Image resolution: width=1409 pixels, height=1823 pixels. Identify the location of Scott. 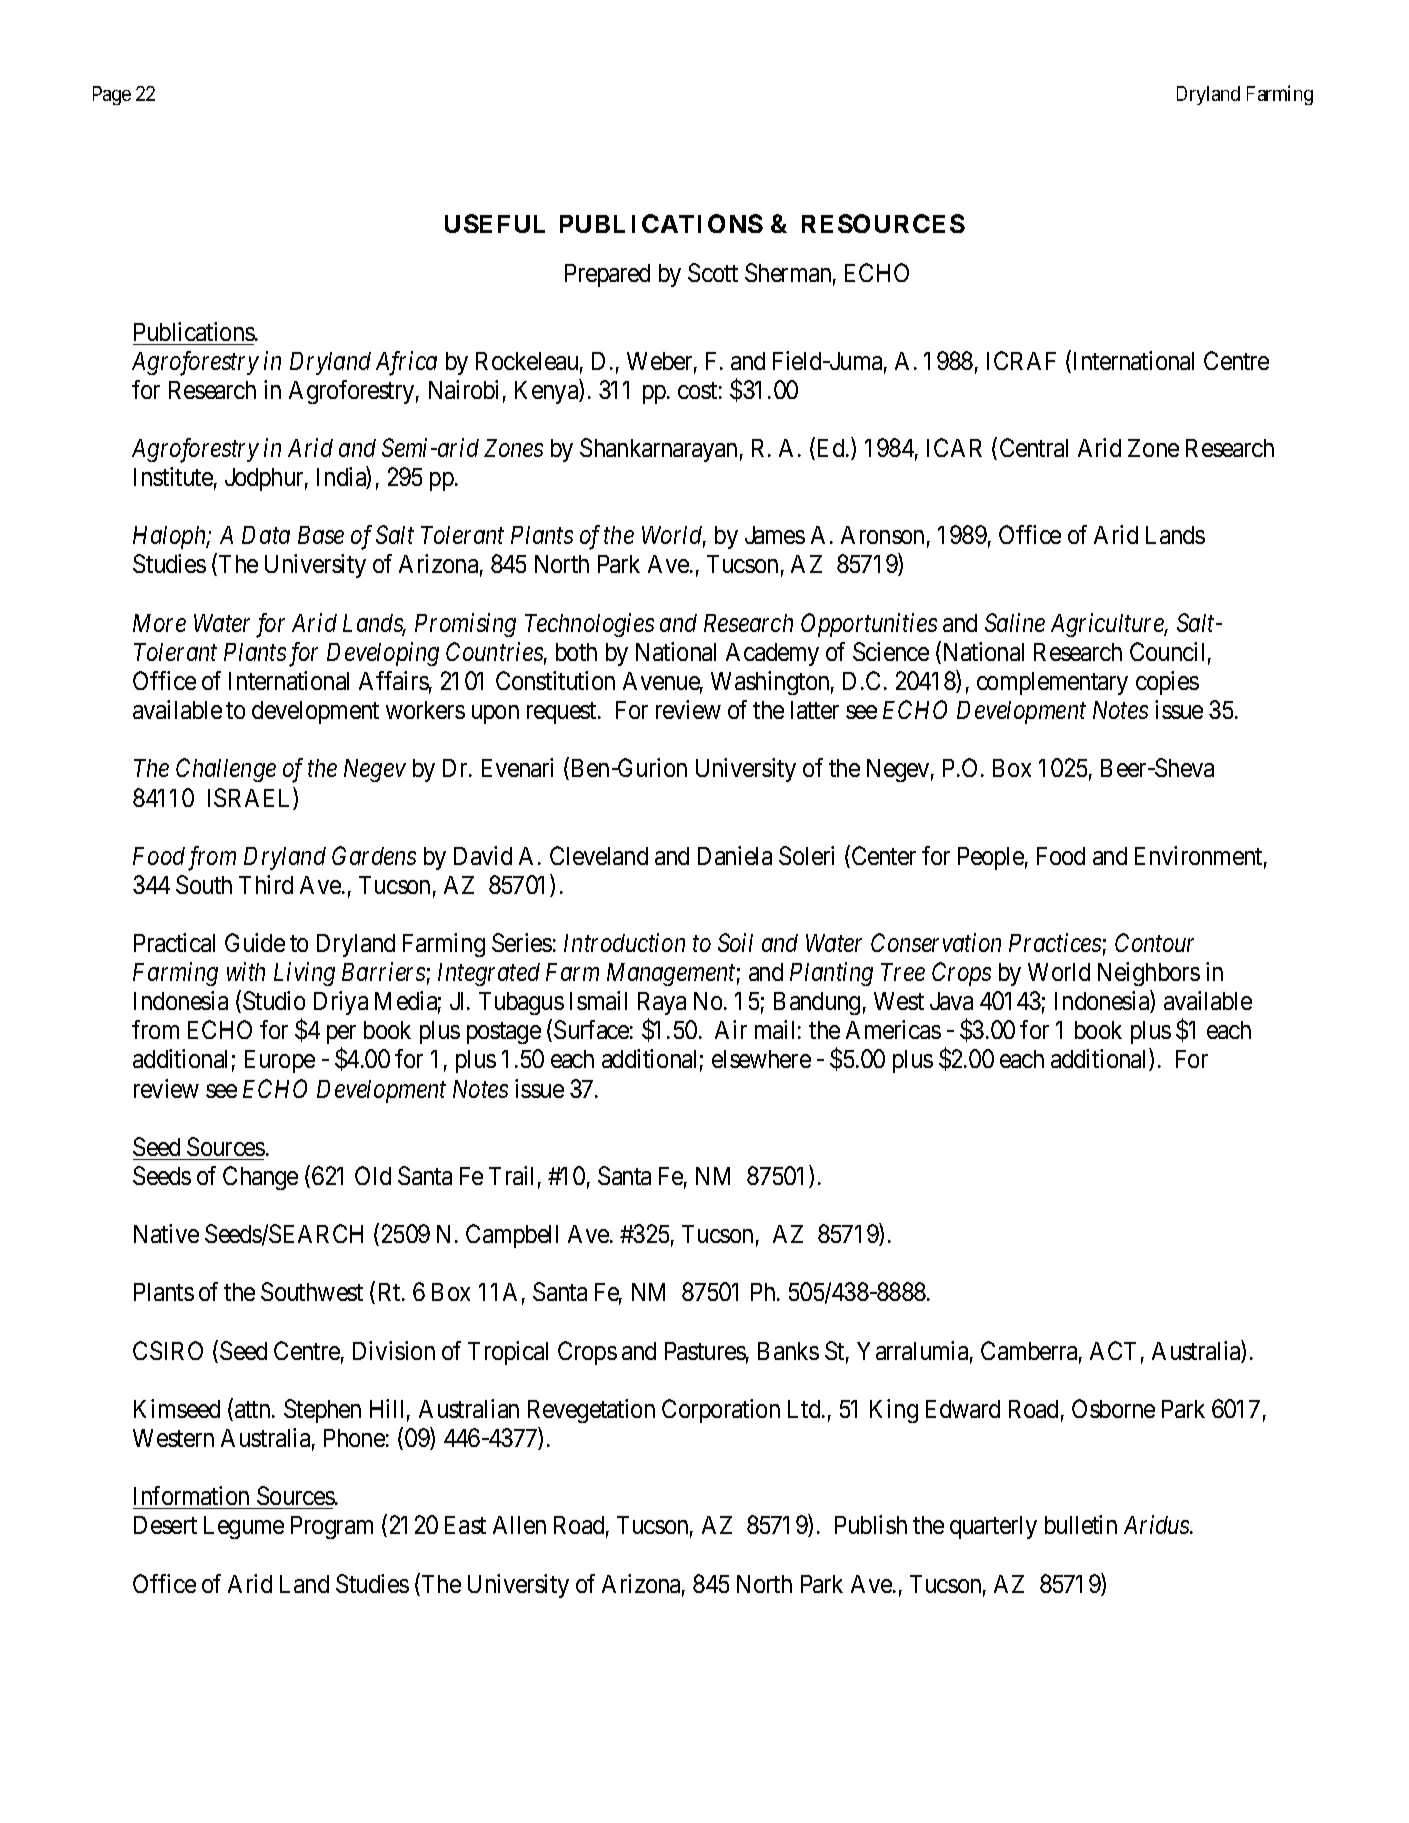
(713, 272).
